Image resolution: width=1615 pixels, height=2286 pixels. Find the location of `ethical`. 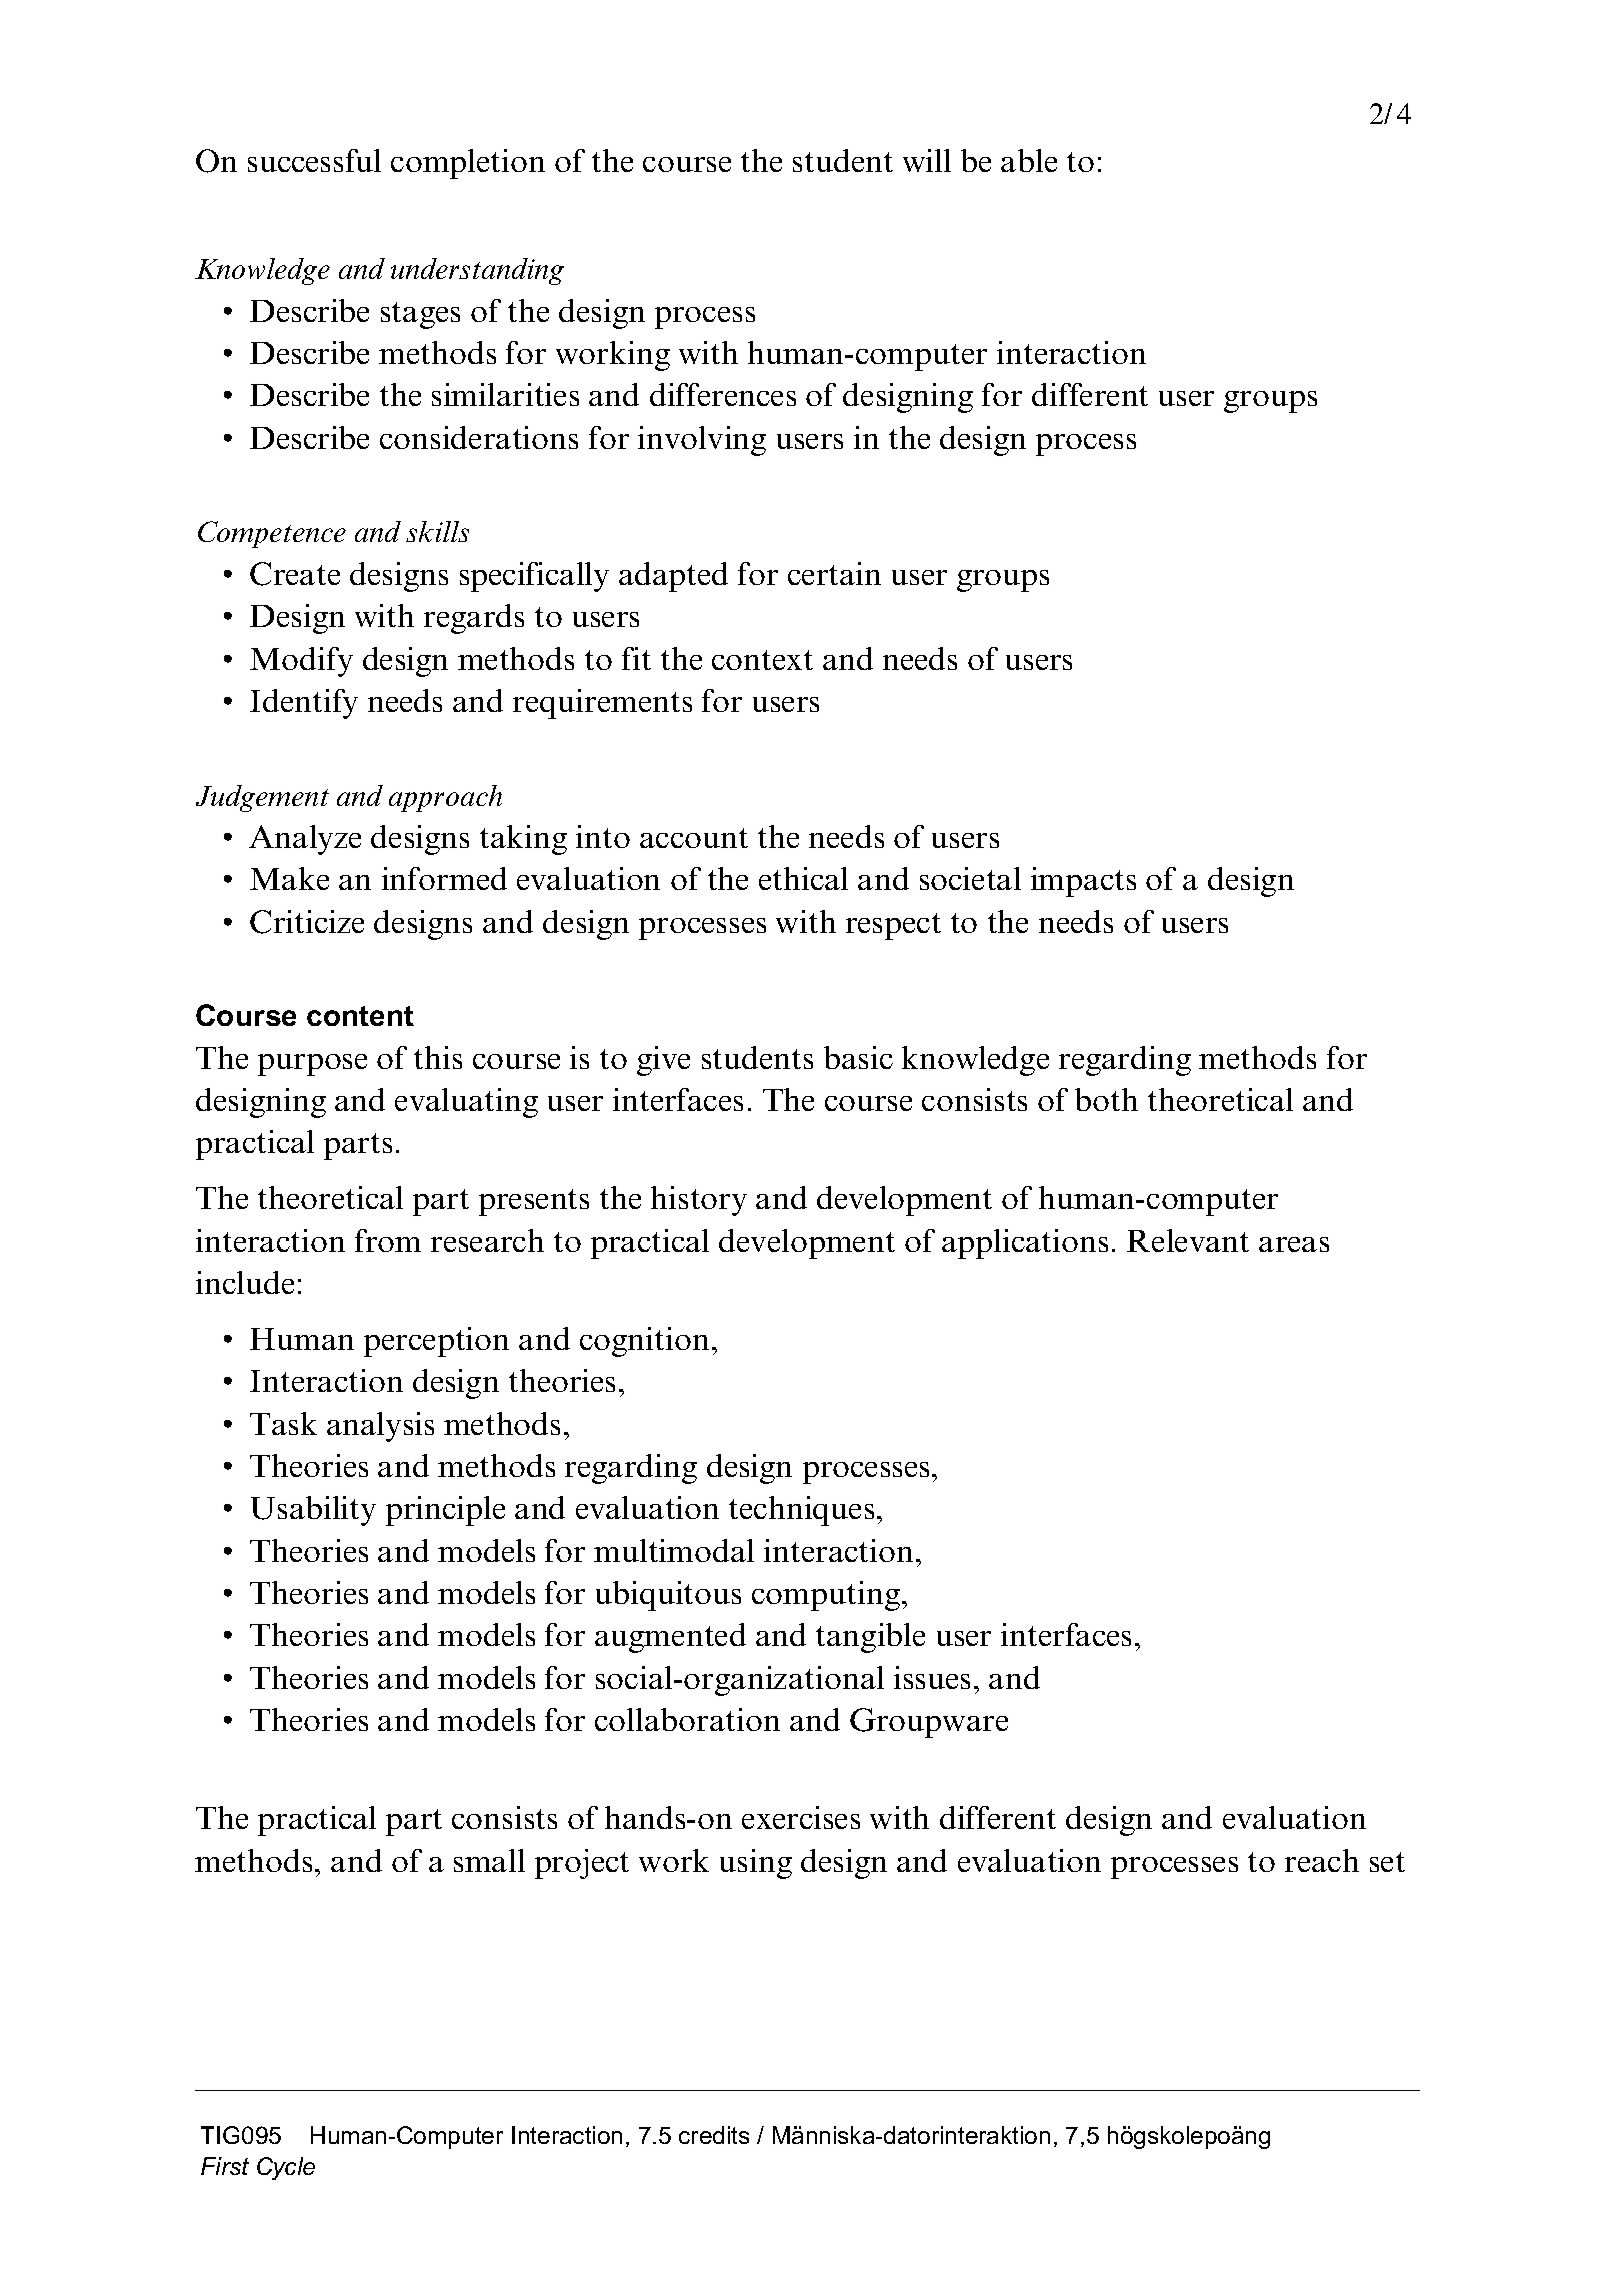

ethical is located at coordinates (803, 878).
